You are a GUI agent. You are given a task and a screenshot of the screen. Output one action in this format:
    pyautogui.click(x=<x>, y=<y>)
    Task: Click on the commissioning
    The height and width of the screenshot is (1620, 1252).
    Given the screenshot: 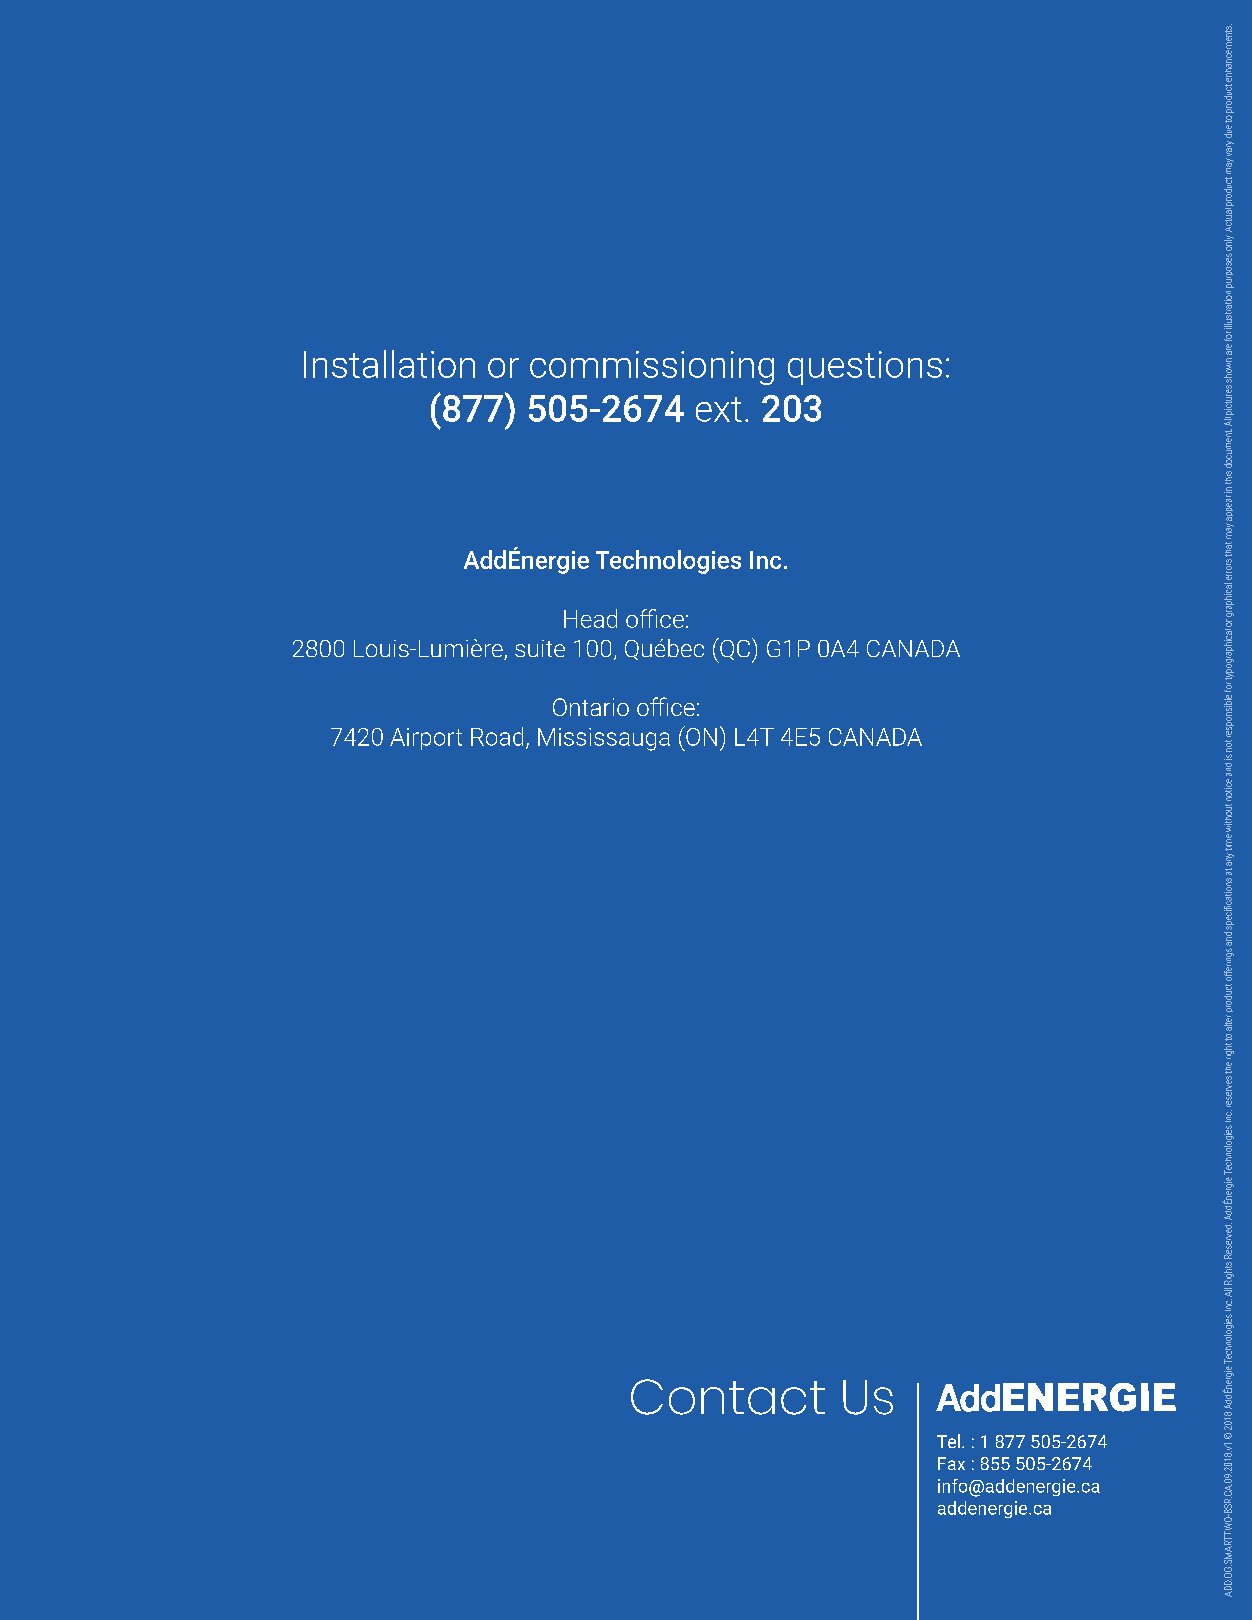 What is the action you would take?
    pyautogui.click(x=652, y=368)
